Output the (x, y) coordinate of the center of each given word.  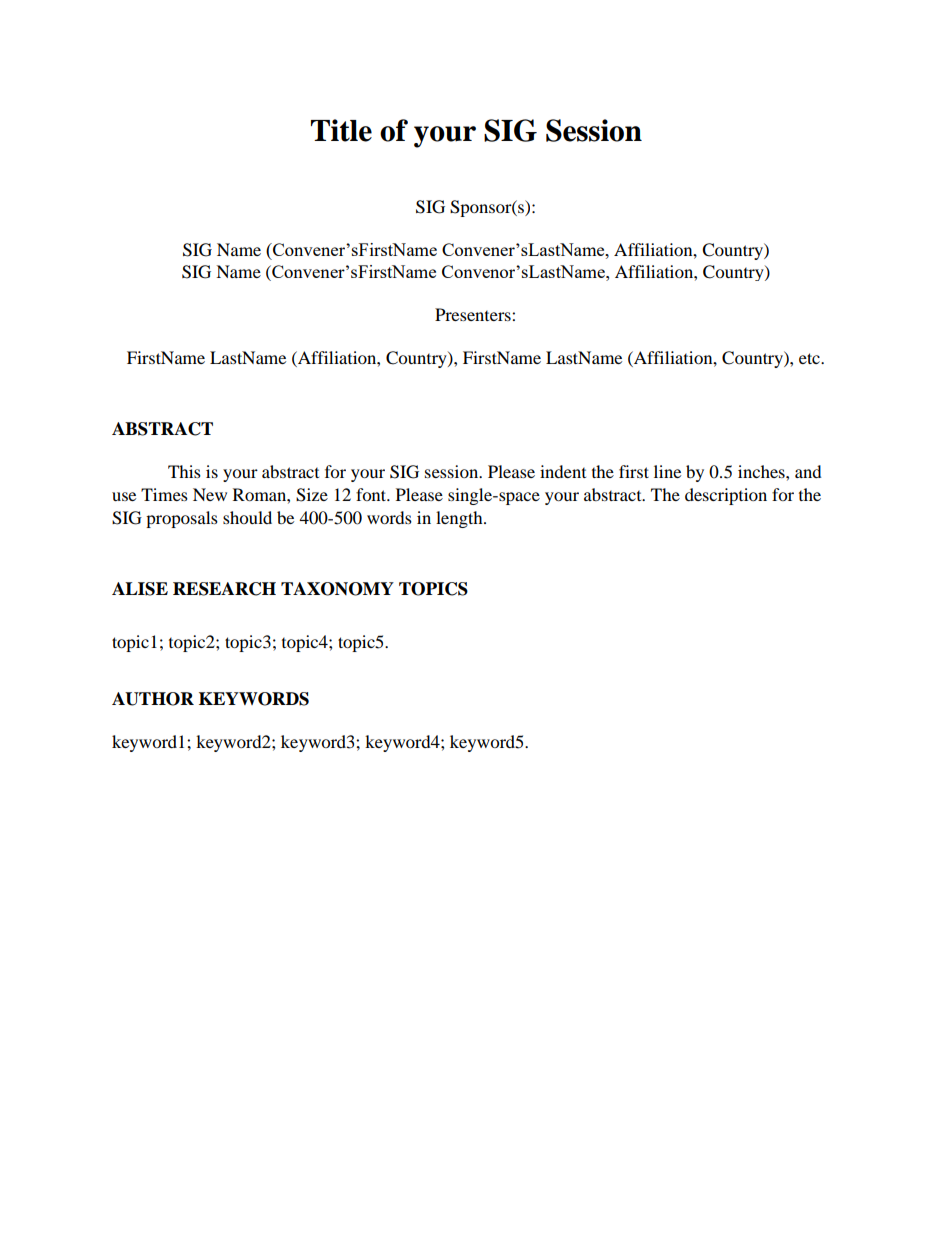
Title (341, 130)
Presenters (474, 314)
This (184, 471)
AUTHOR (153, 699)
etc (810, 358)
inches (762, 471)
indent (563, 471)
